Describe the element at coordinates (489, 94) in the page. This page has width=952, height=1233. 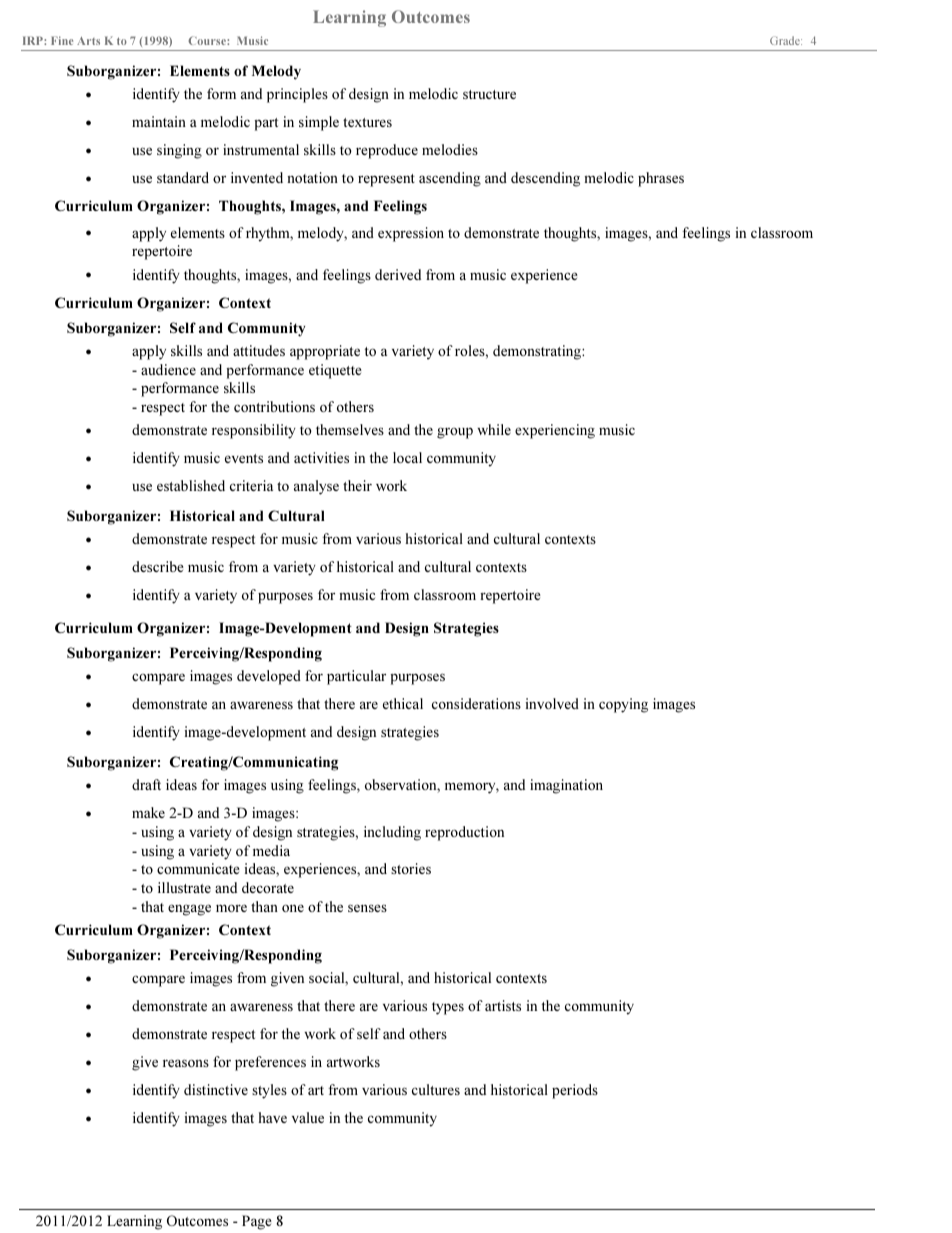
I see `structure` at that location.
